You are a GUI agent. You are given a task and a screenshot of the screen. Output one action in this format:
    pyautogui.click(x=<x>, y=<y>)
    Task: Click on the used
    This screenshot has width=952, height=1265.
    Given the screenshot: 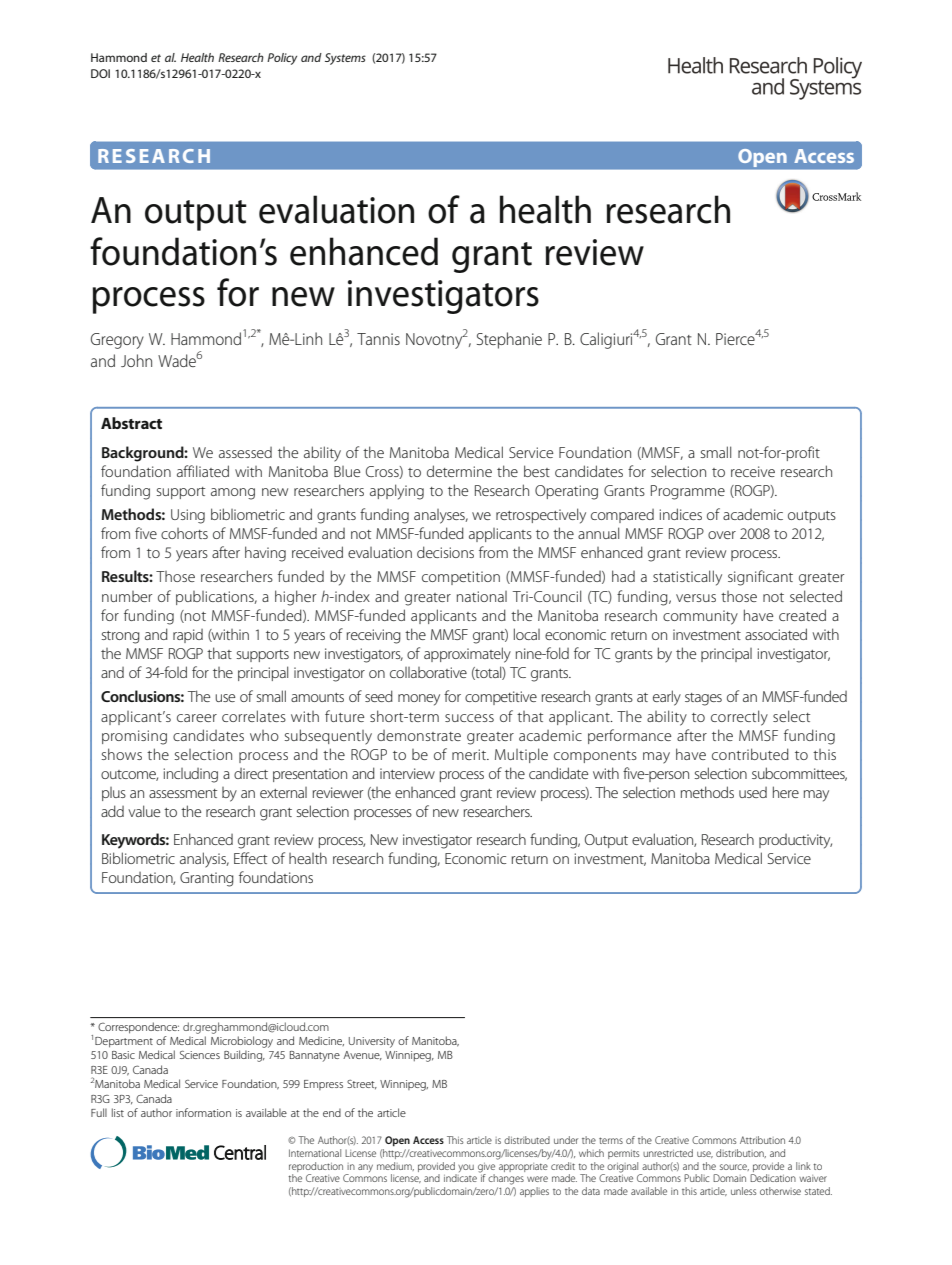 What is the action you would take?
    pyautogui.click(x=753, y=792)
